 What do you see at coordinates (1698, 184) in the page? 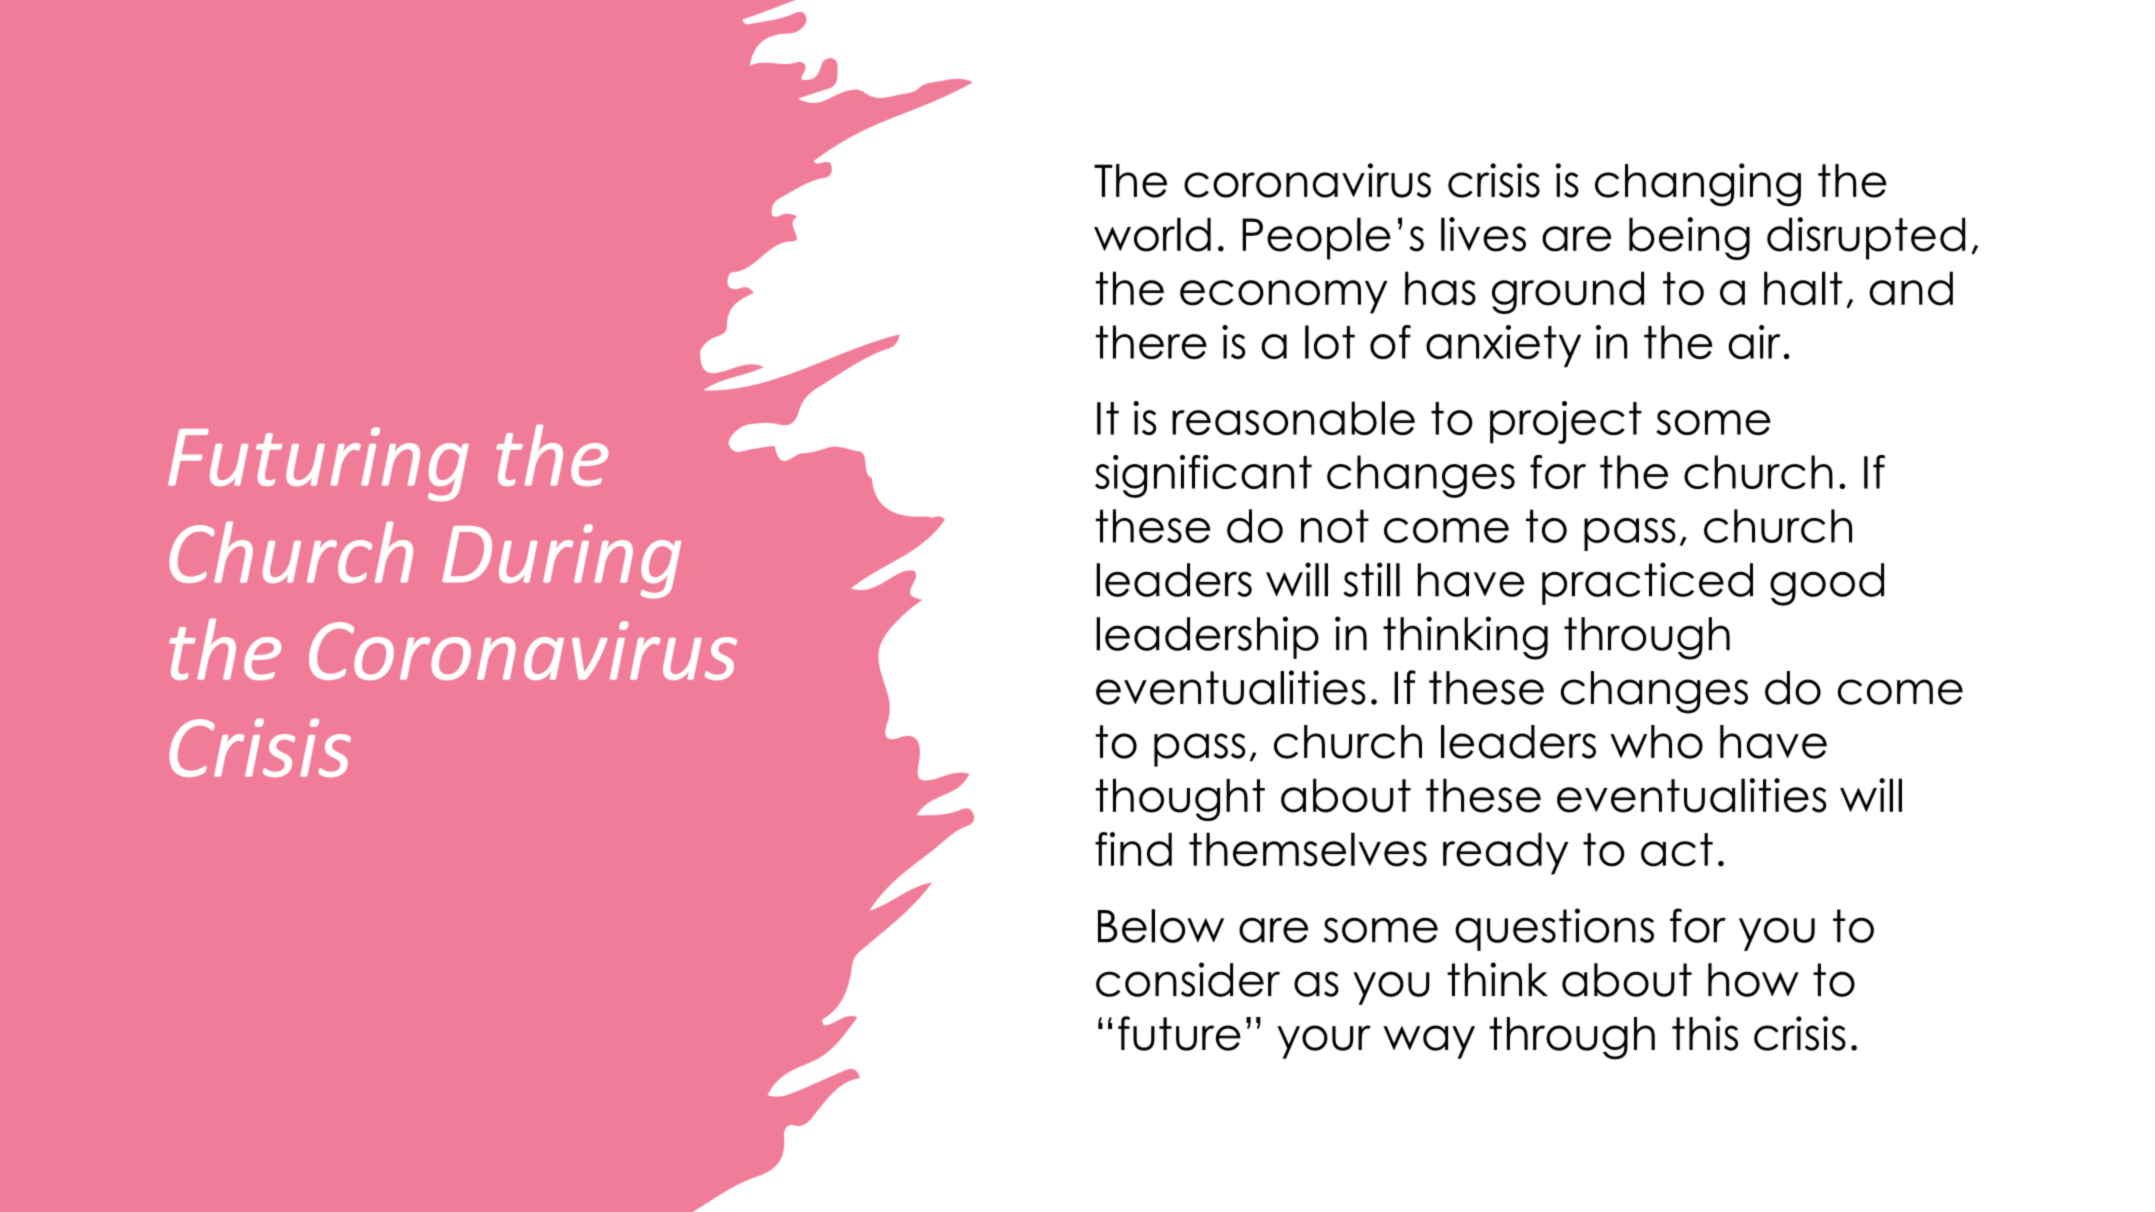
I see `changing` at bounding box center [1698, 184].
